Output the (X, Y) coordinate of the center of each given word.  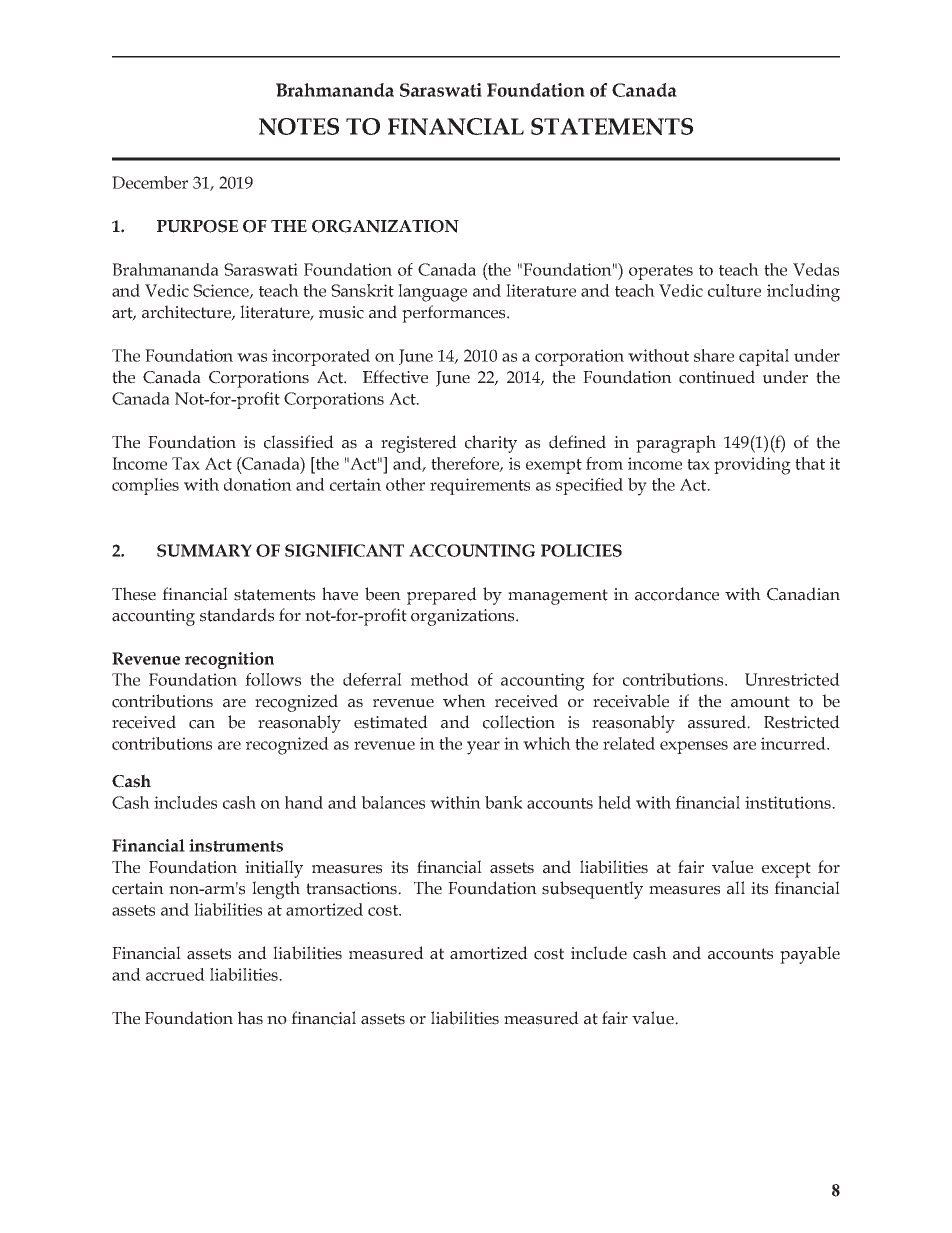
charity (491, 444)
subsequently (592, 890)
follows (273, 679)
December (150, 182)
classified (299, 442)
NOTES (299, 126)
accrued (175, 974)
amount (760, 702)
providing (752, 466)
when (464, 701)
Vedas (816, 269)
